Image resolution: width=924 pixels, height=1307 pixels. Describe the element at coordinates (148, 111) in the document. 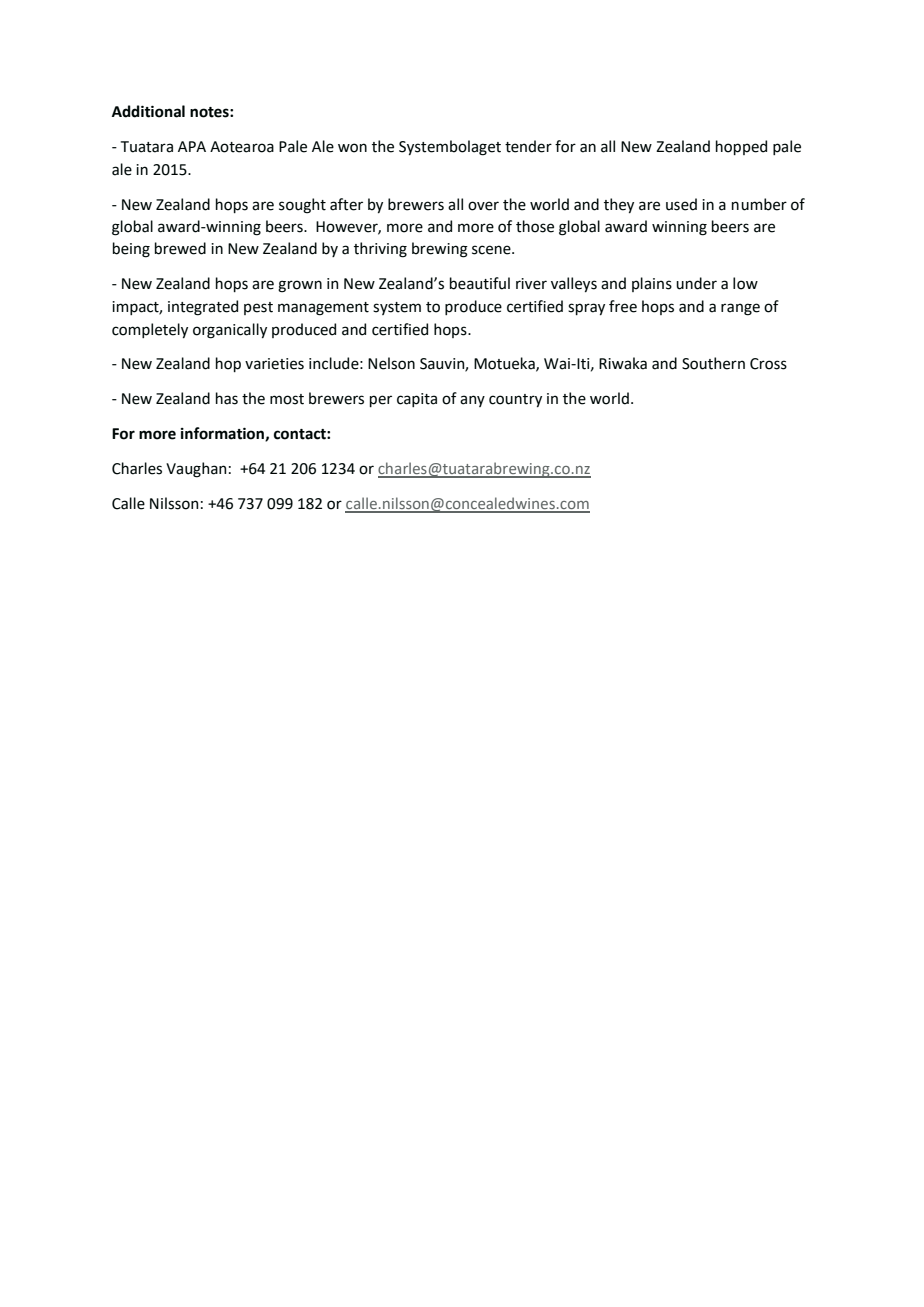

I see `Additional` at that location.
